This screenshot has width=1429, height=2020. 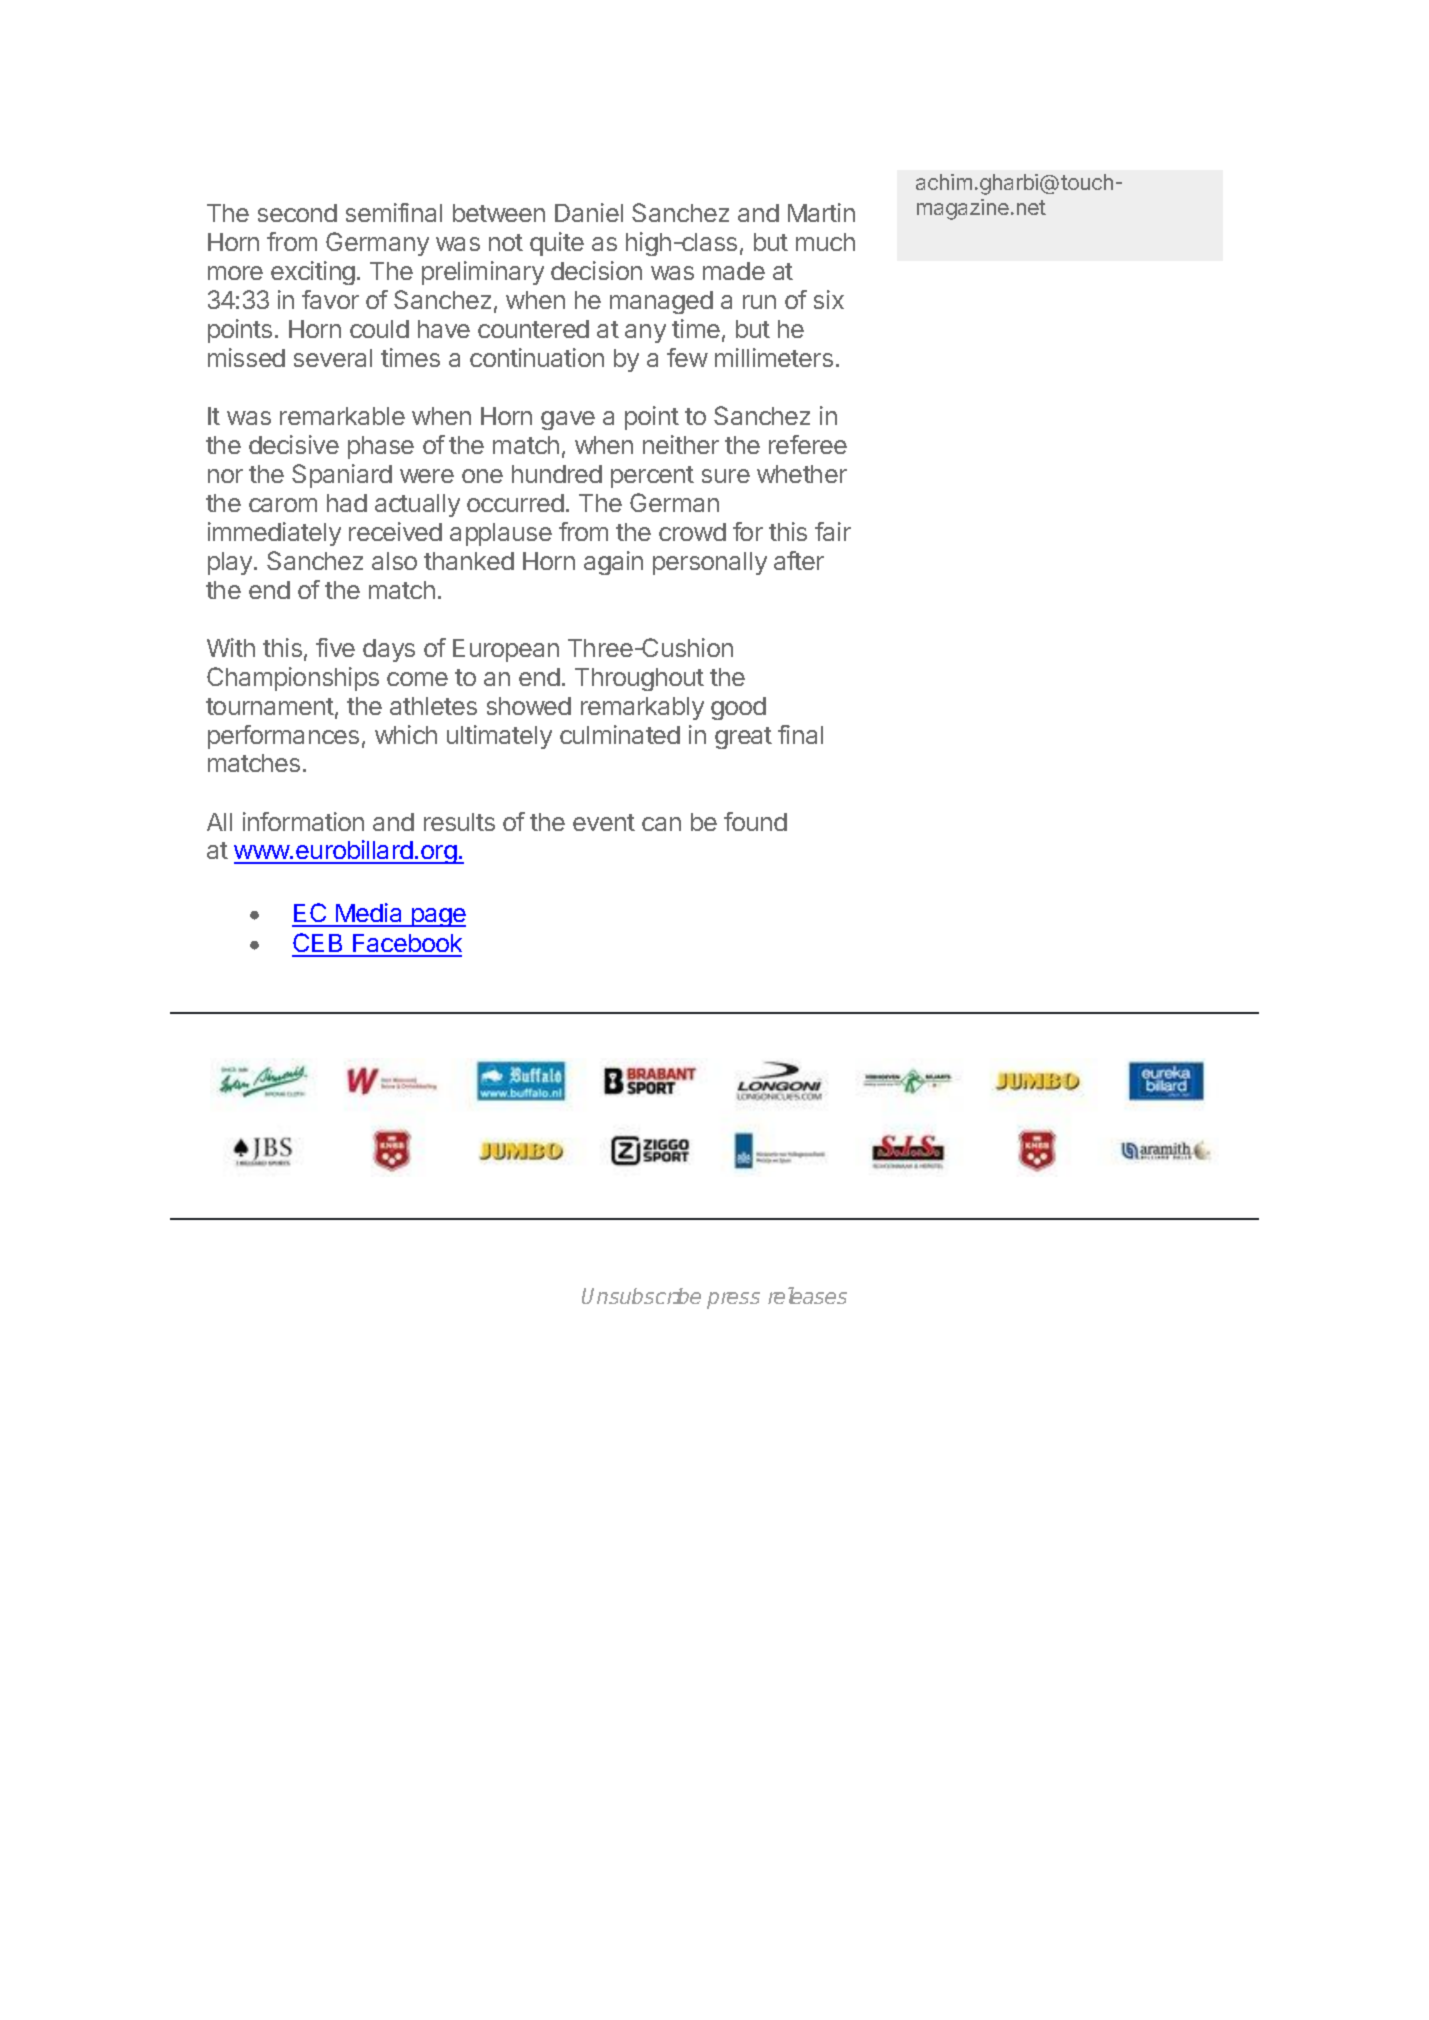 What do you see at coordinates (734, 271) in the screenshot?
I see `made` at bounding box center [734, 271].
